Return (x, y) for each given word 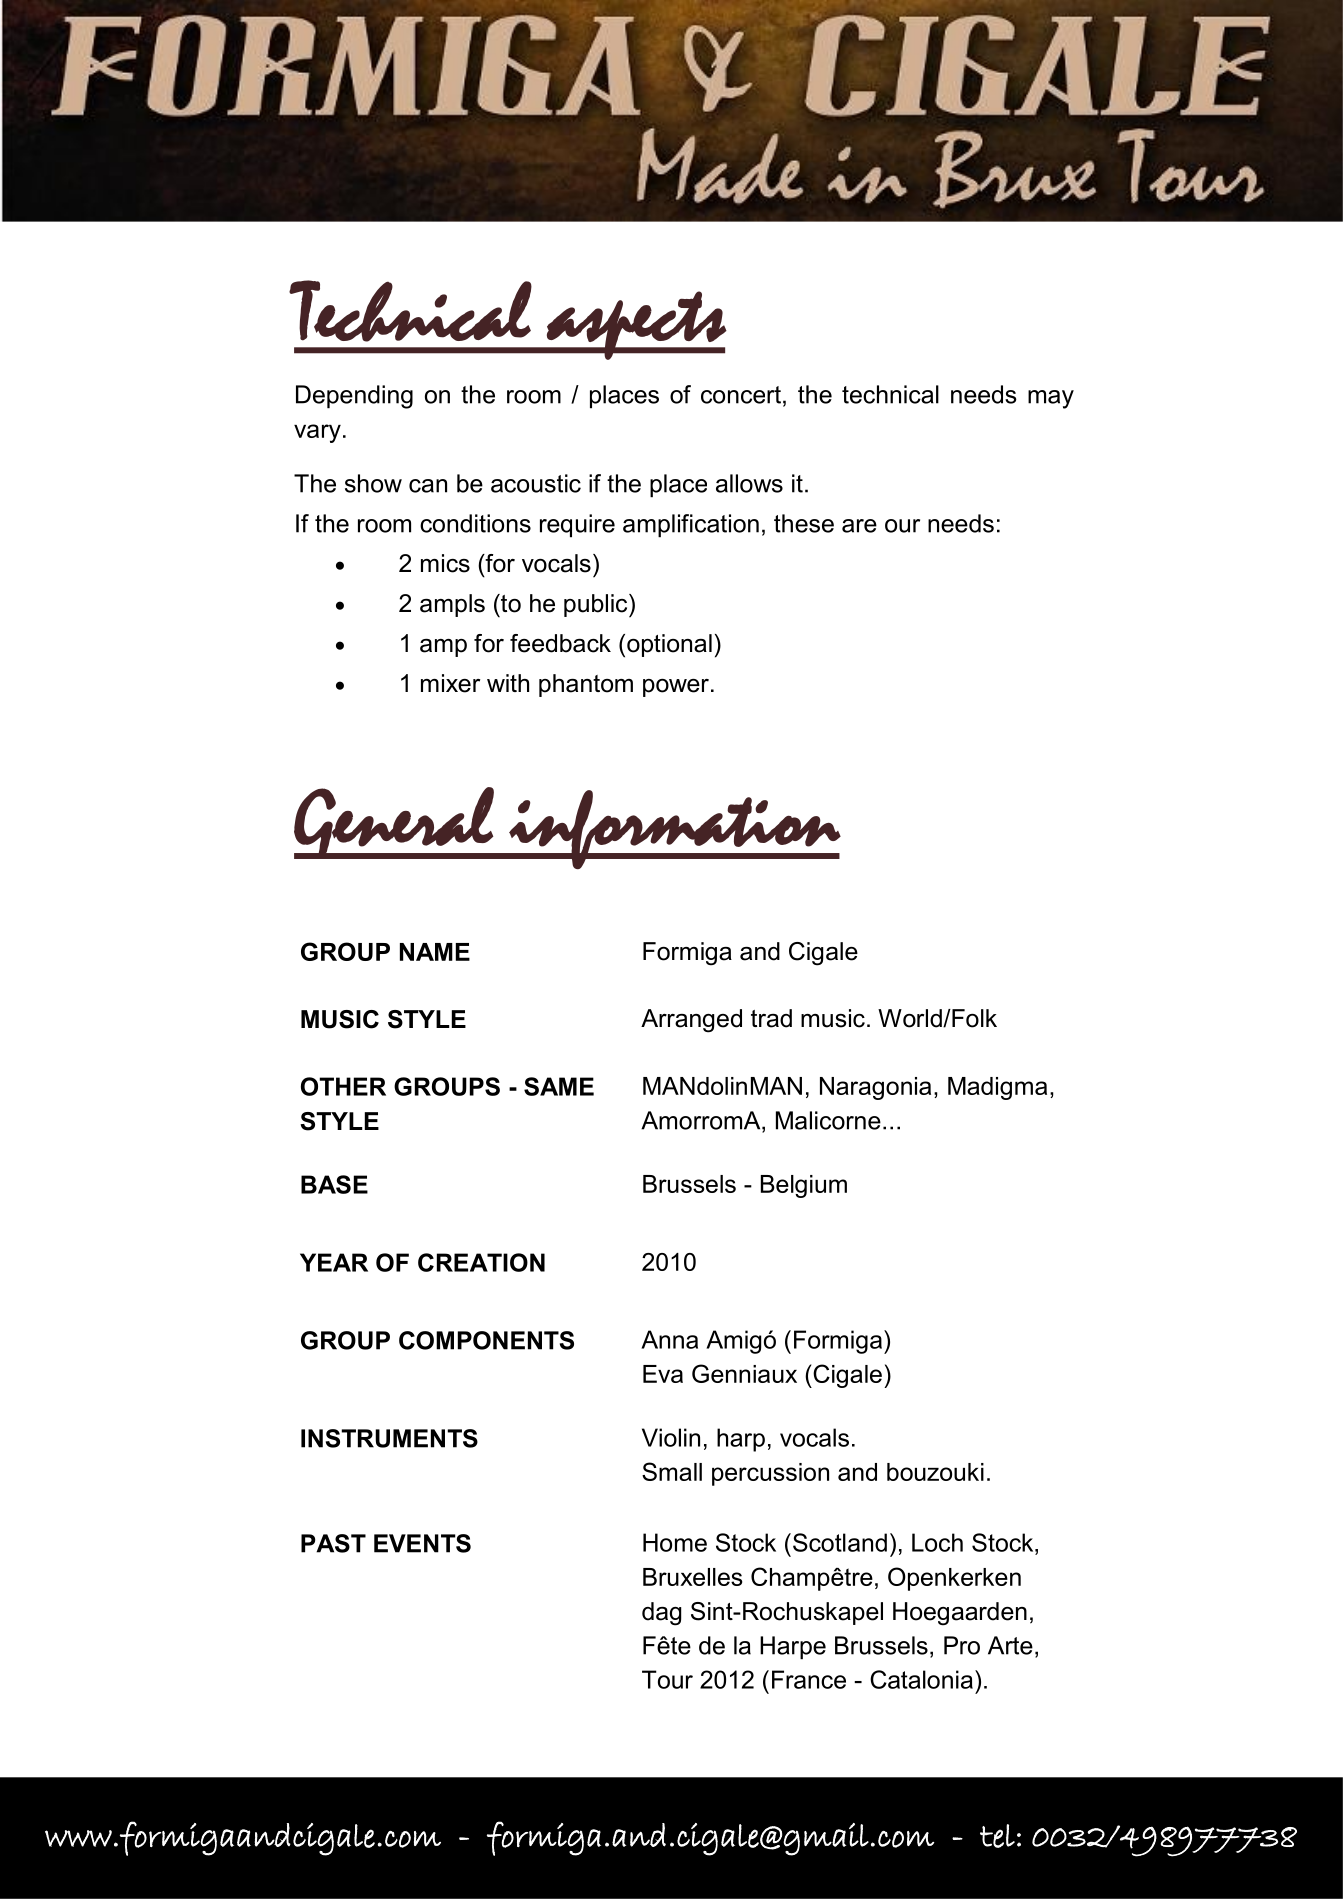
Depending (354, 397)
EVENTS (422, 1543)
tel (997, 1836)
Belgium (804, 1186)
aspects (636, 325)
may (1051, 399)
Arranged (691, 1021)
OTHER (343, 1086)
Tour (667, 1679)
